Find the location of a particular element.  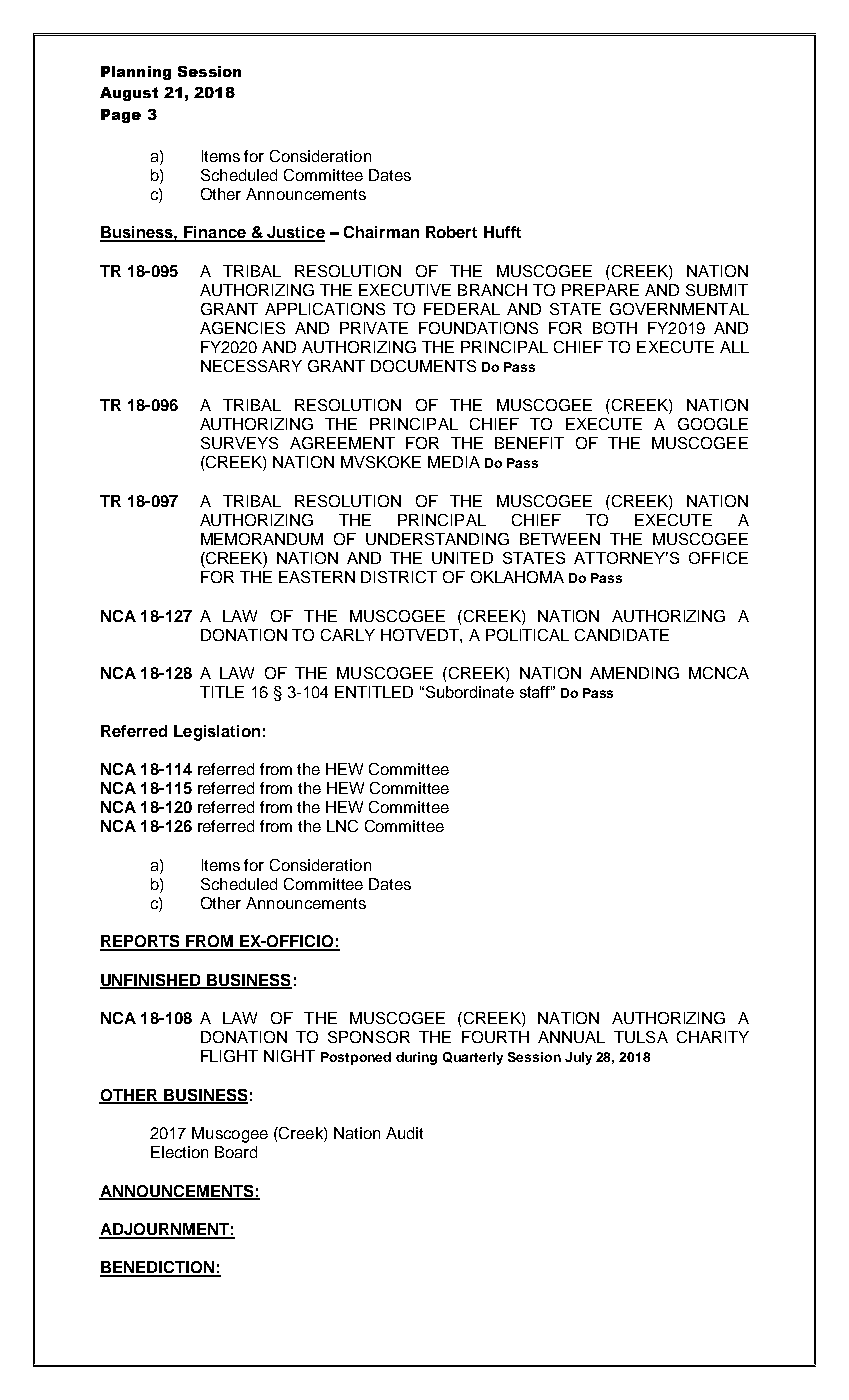

Robert is located at coordinates (451, 232).
